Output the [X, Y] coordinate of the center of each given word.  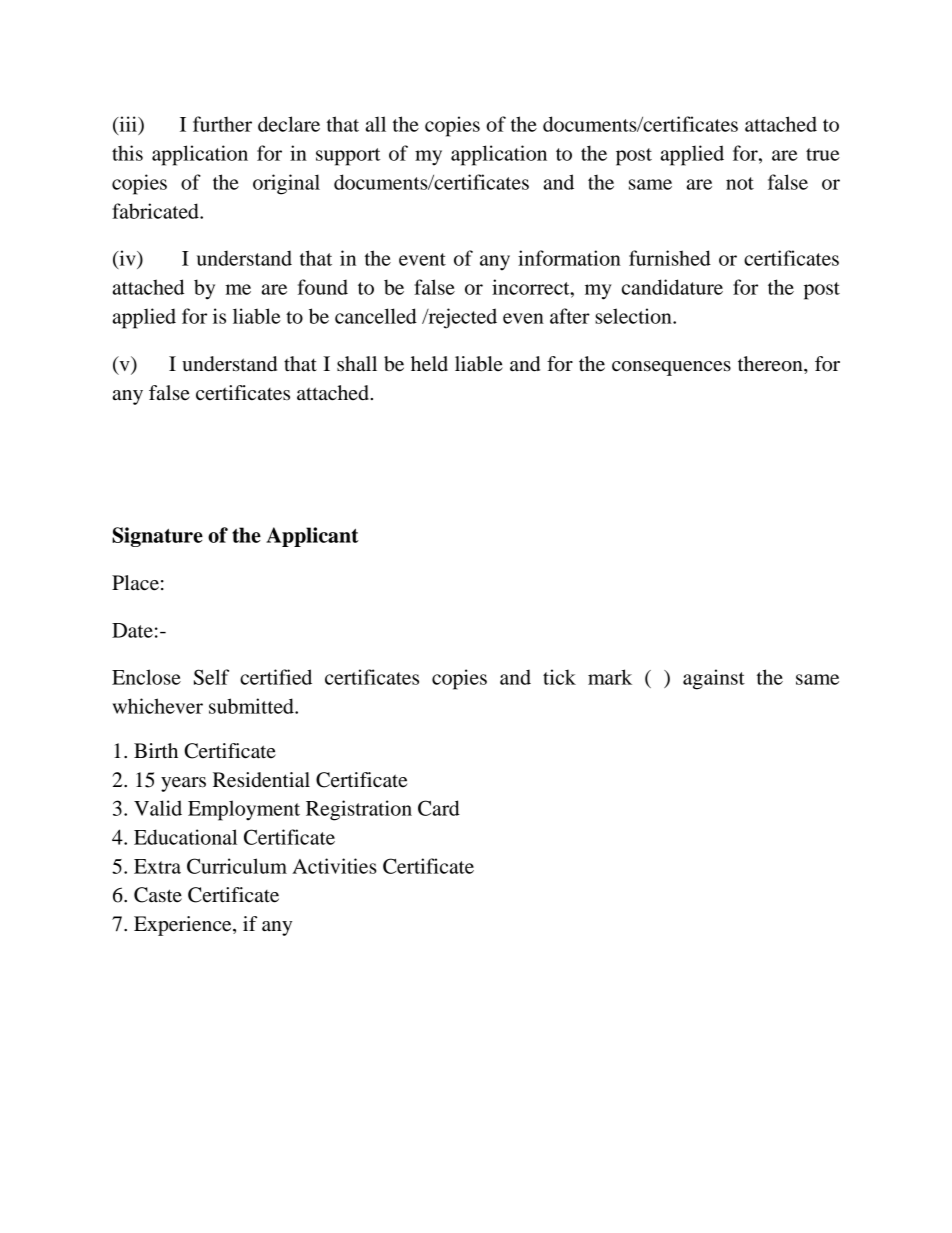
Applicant [312, 537]
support [348, 157]
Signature [157, 537]
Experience [184, 926]
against [714, 679]
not [740, 183]
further [222, 124]
